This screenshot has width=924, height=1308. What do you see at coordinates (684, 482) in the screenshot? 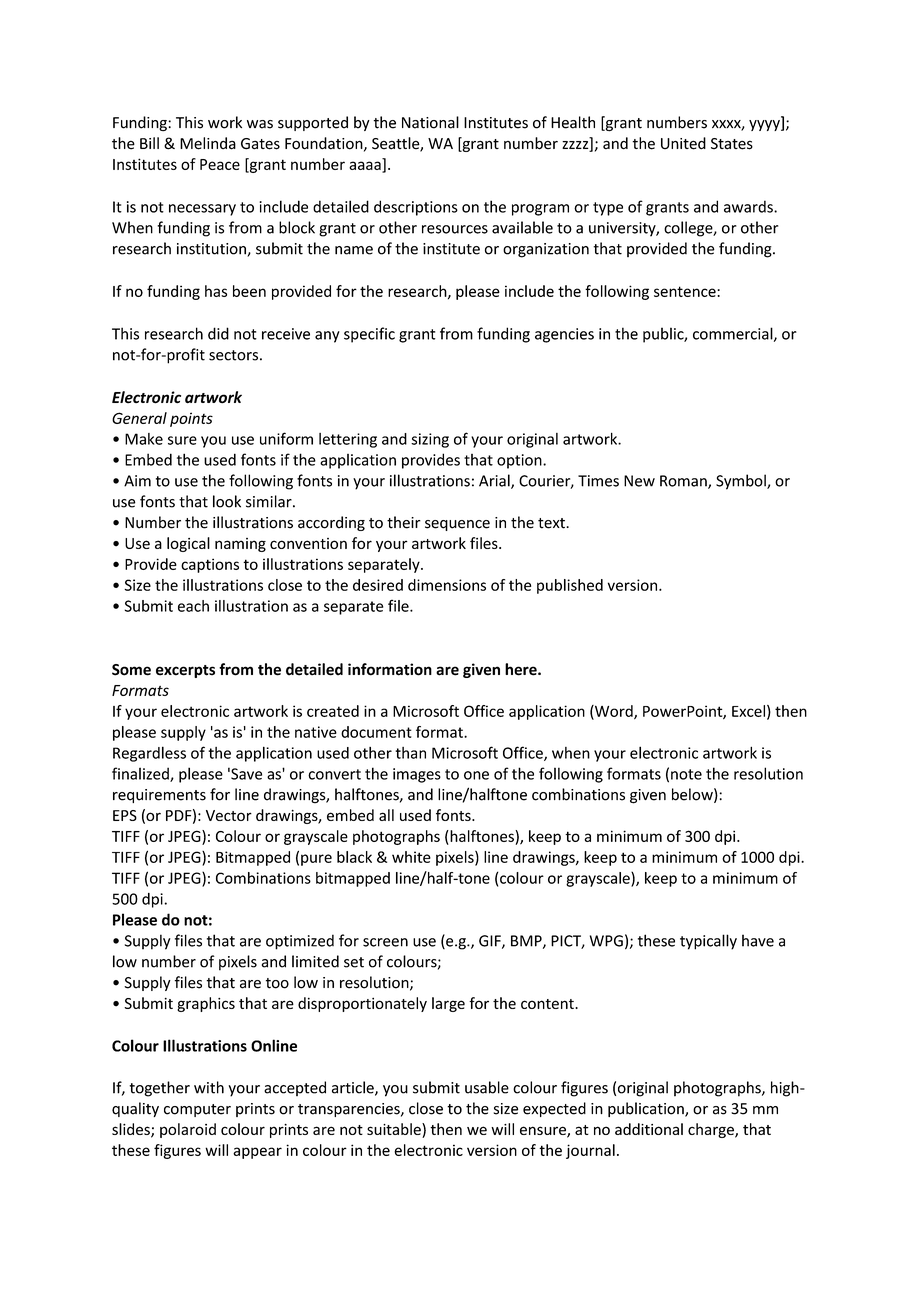
I see `Roman` at bounding box center [684, 482].
